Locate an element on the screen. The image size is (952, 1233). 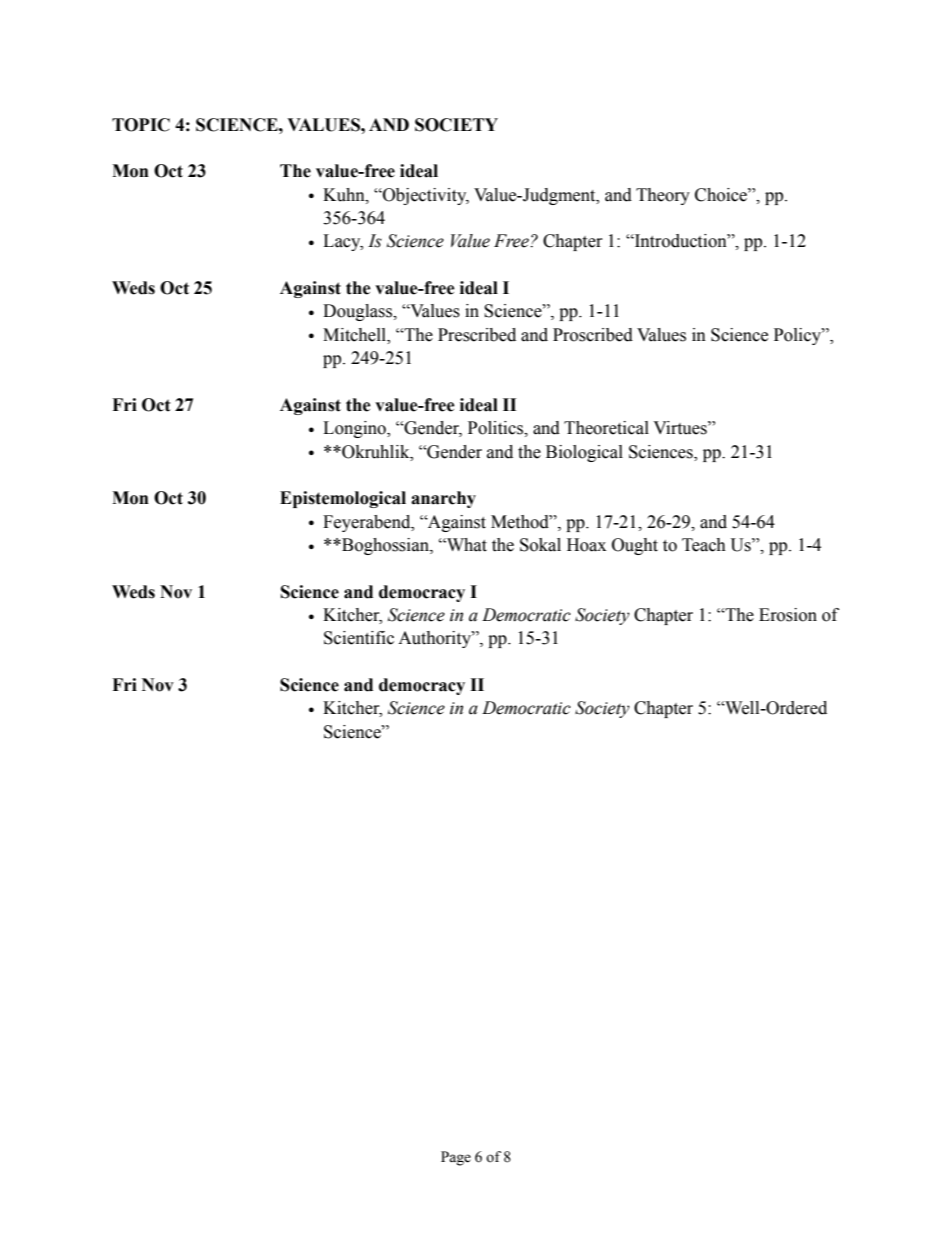
Erosion is located at coordinates (788, 615).
